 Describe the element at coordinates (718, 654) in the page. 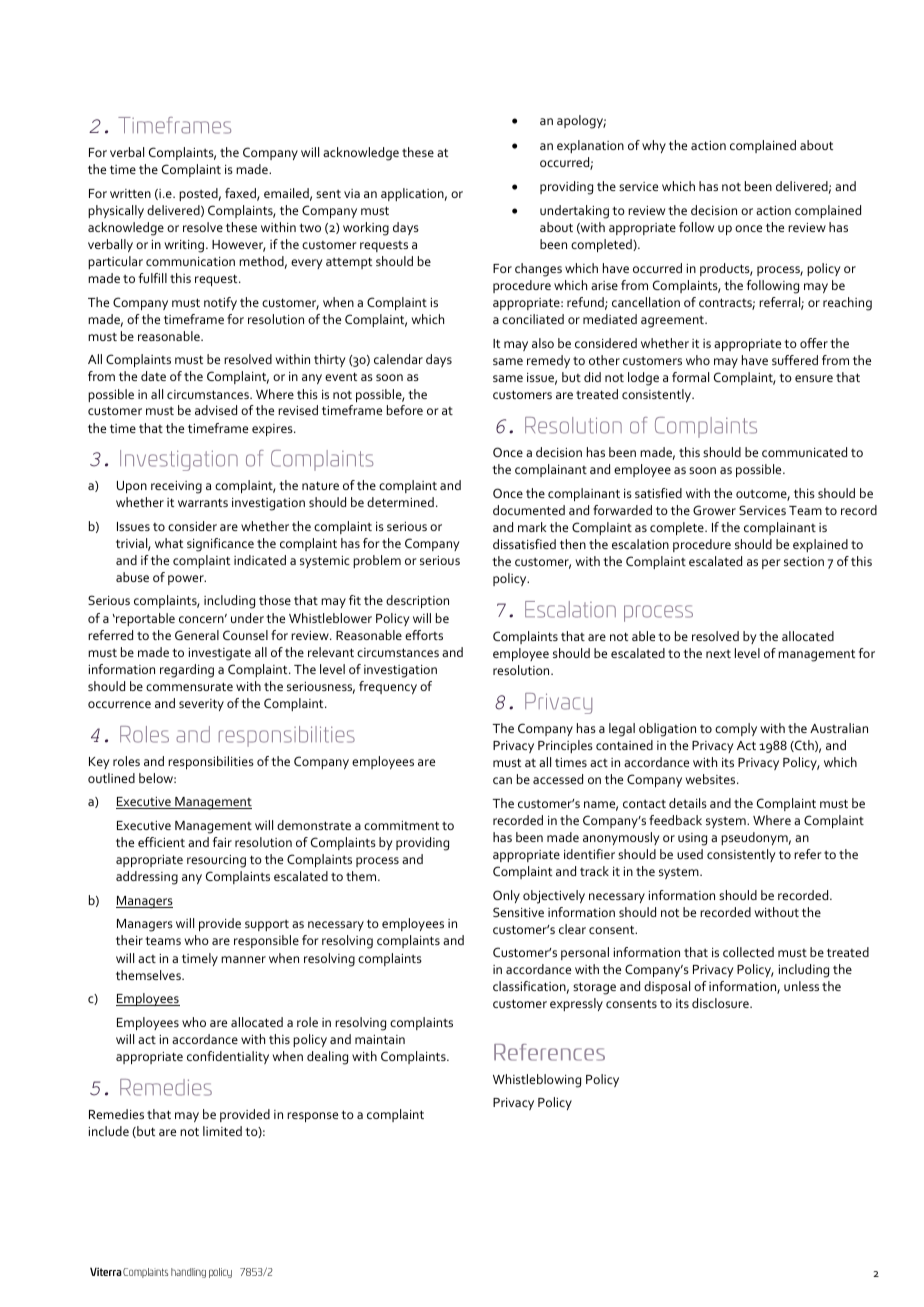

I see `next` at that location.
